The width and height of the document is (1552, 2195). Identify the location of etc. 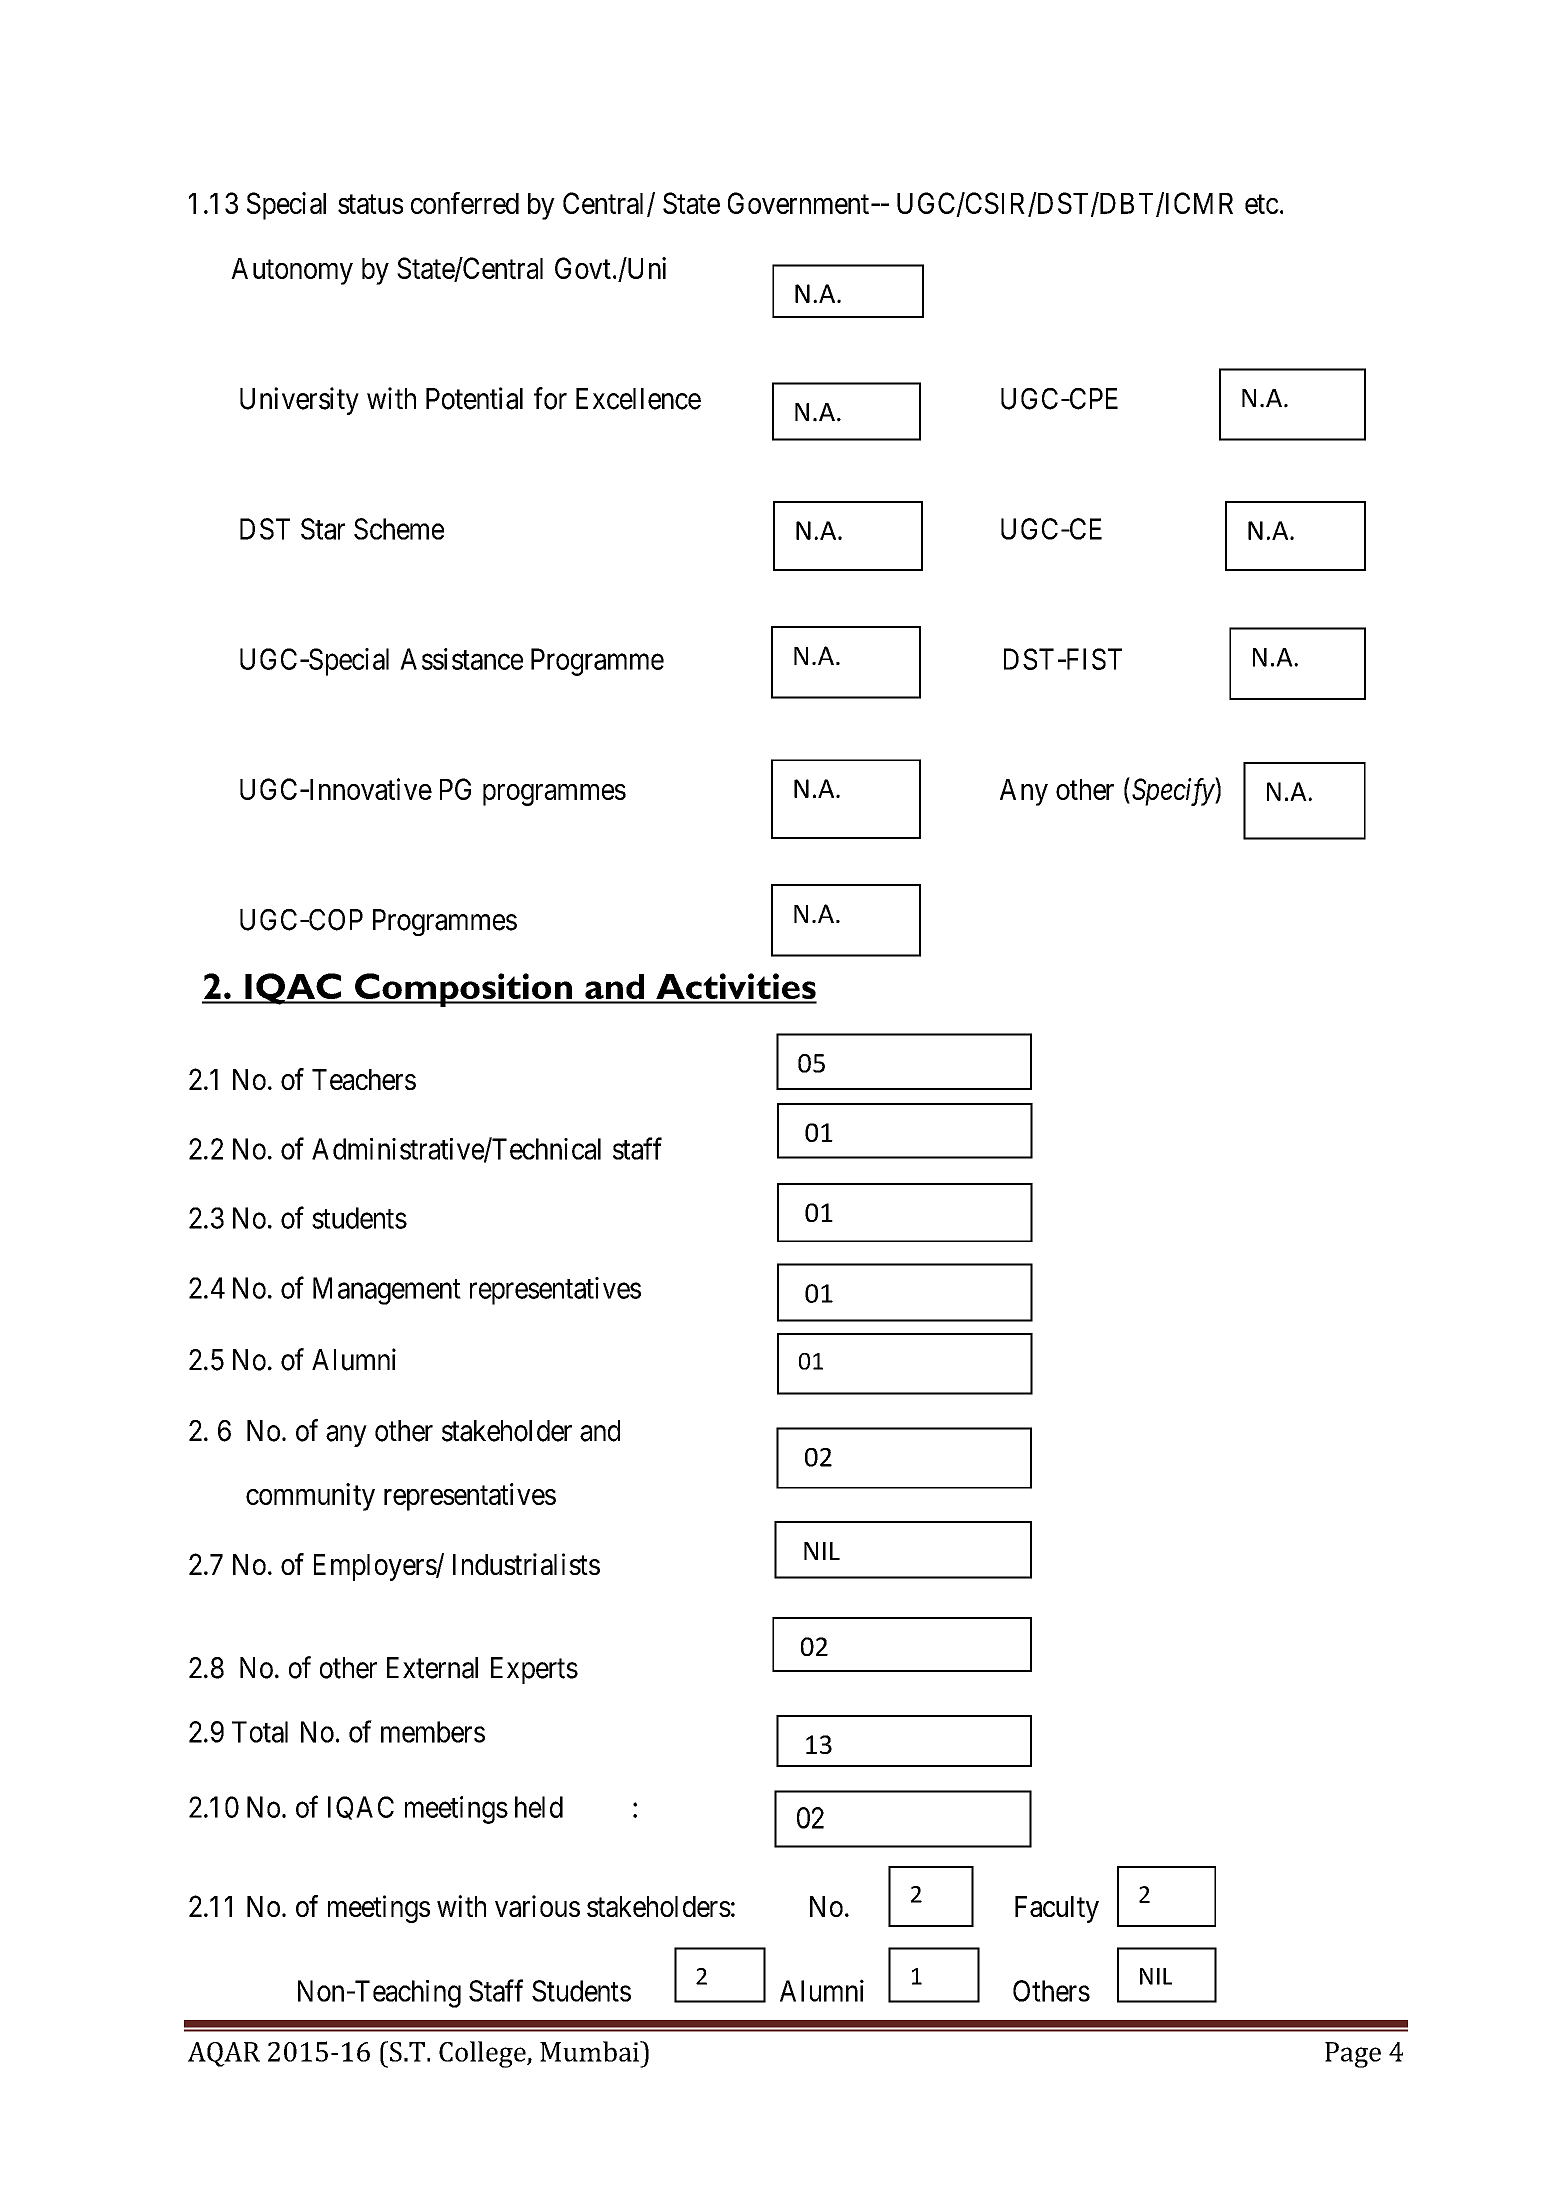
(1262, 204).
